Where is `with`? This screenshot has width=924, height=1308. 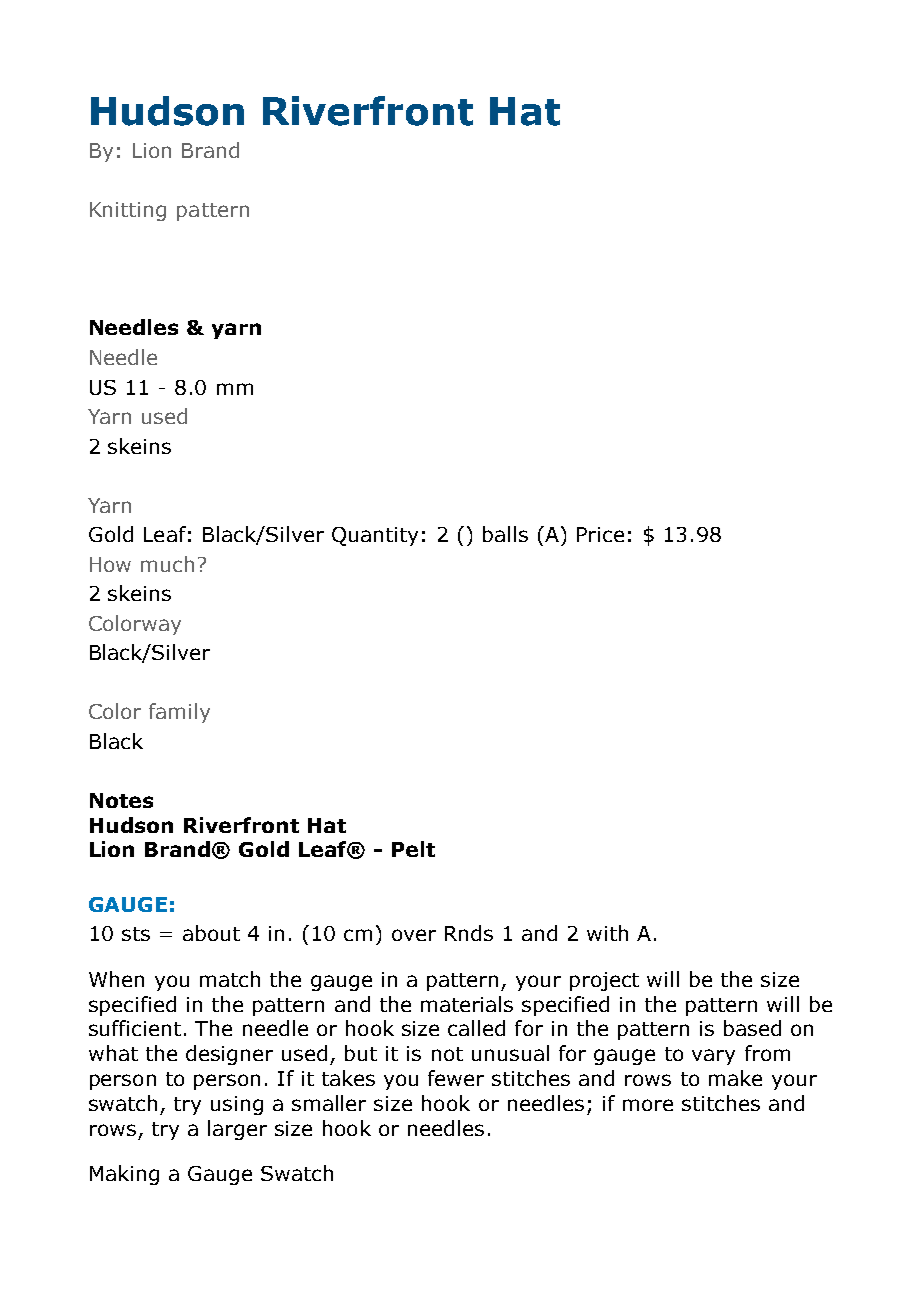
with is located at coordinates (607, 933).
